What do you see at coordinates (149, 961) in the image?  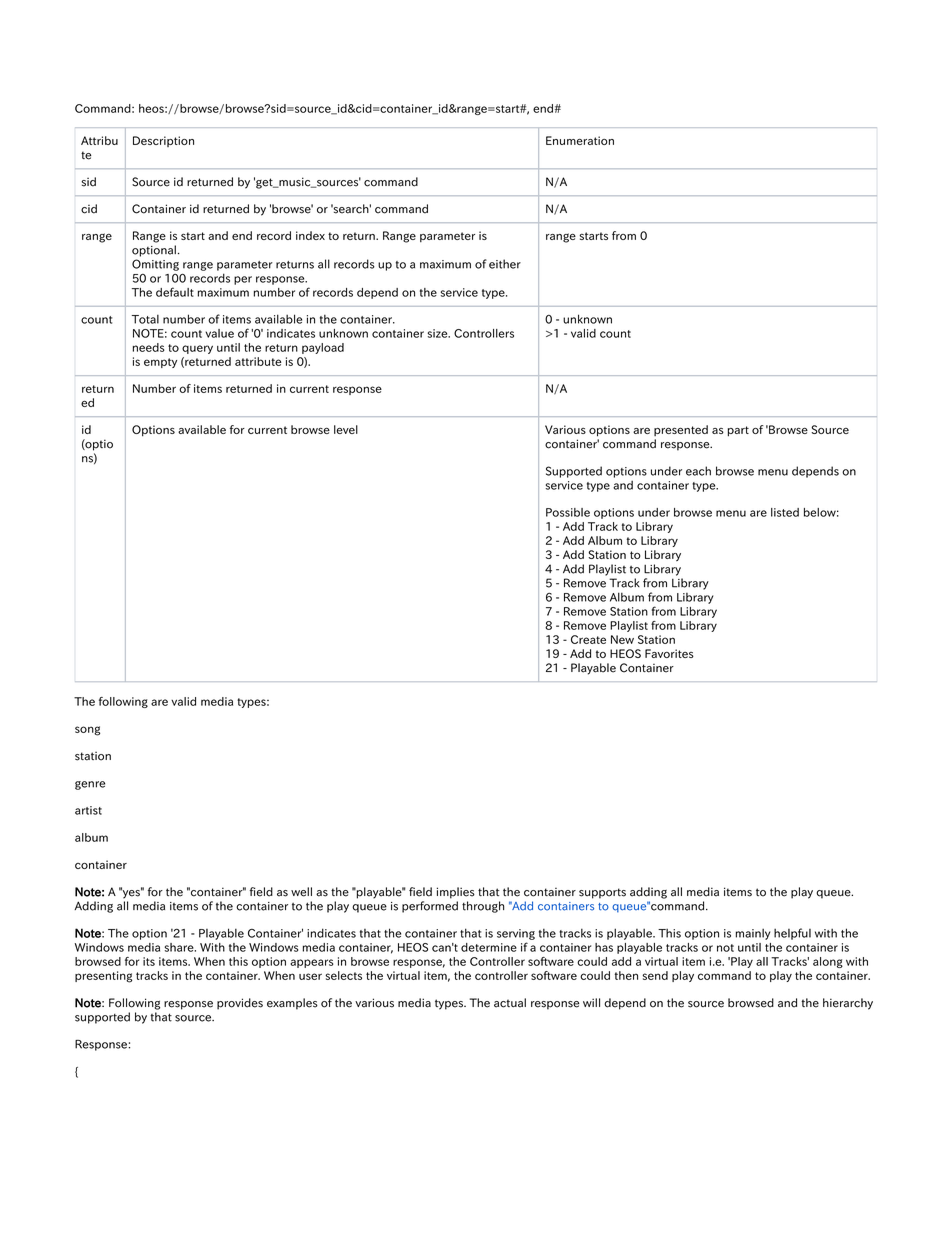 I see `its` at bounding box center [149, 961].
